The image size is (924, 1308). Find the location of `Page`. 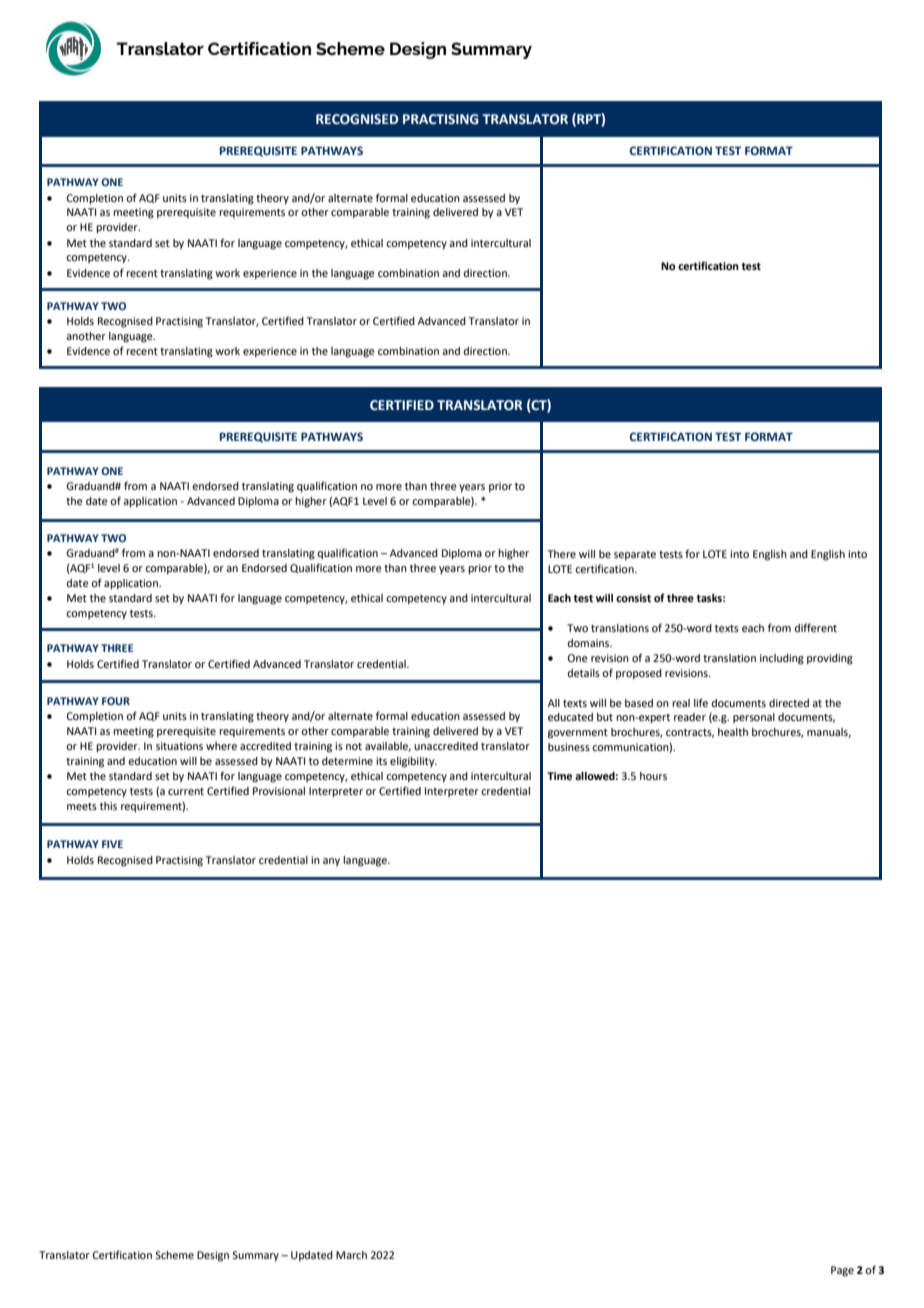

Page is located at coordinates (842, 1271).
